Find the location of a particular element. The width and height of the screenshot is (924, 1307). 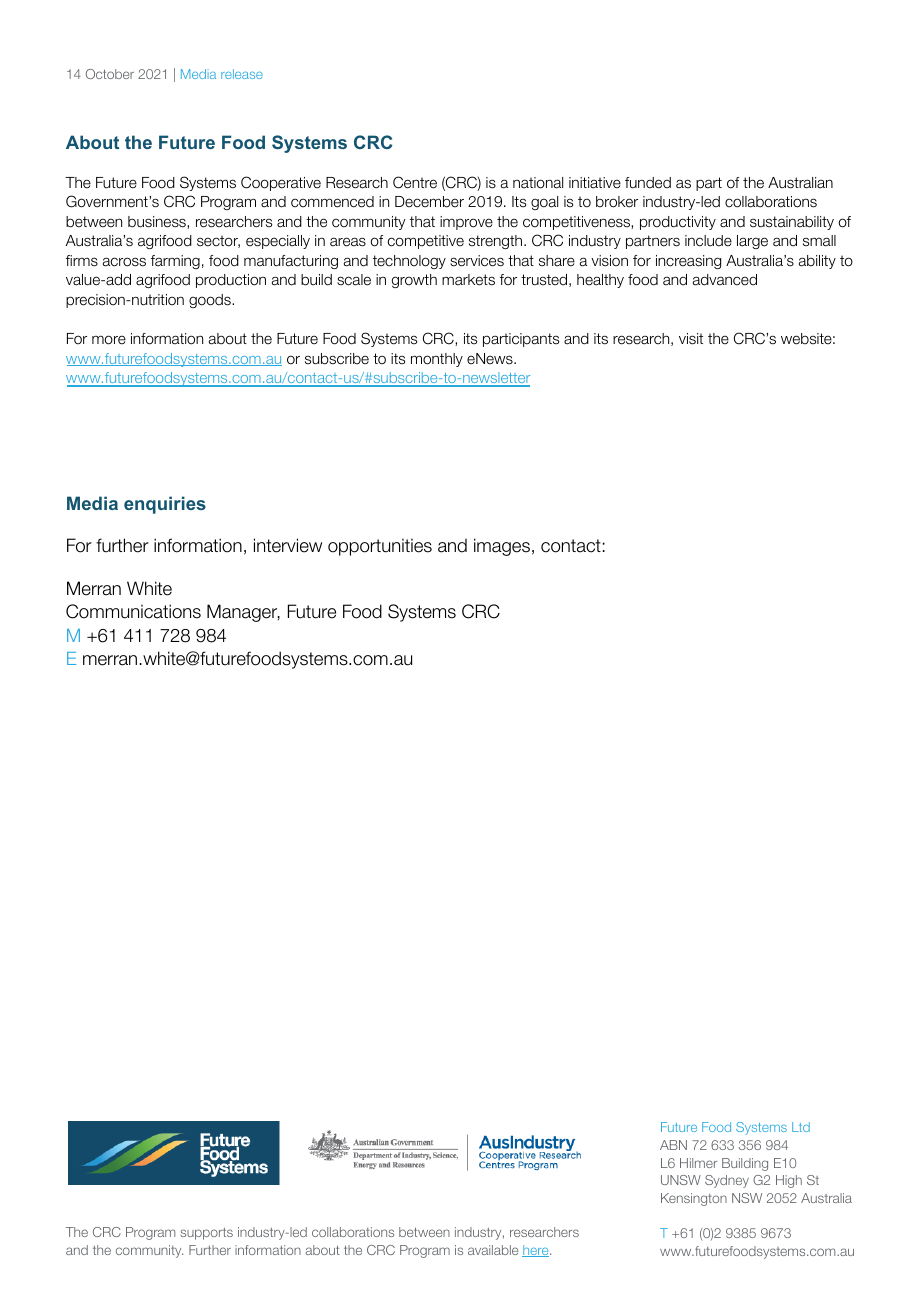

October is located at coordinates (110, 74).
